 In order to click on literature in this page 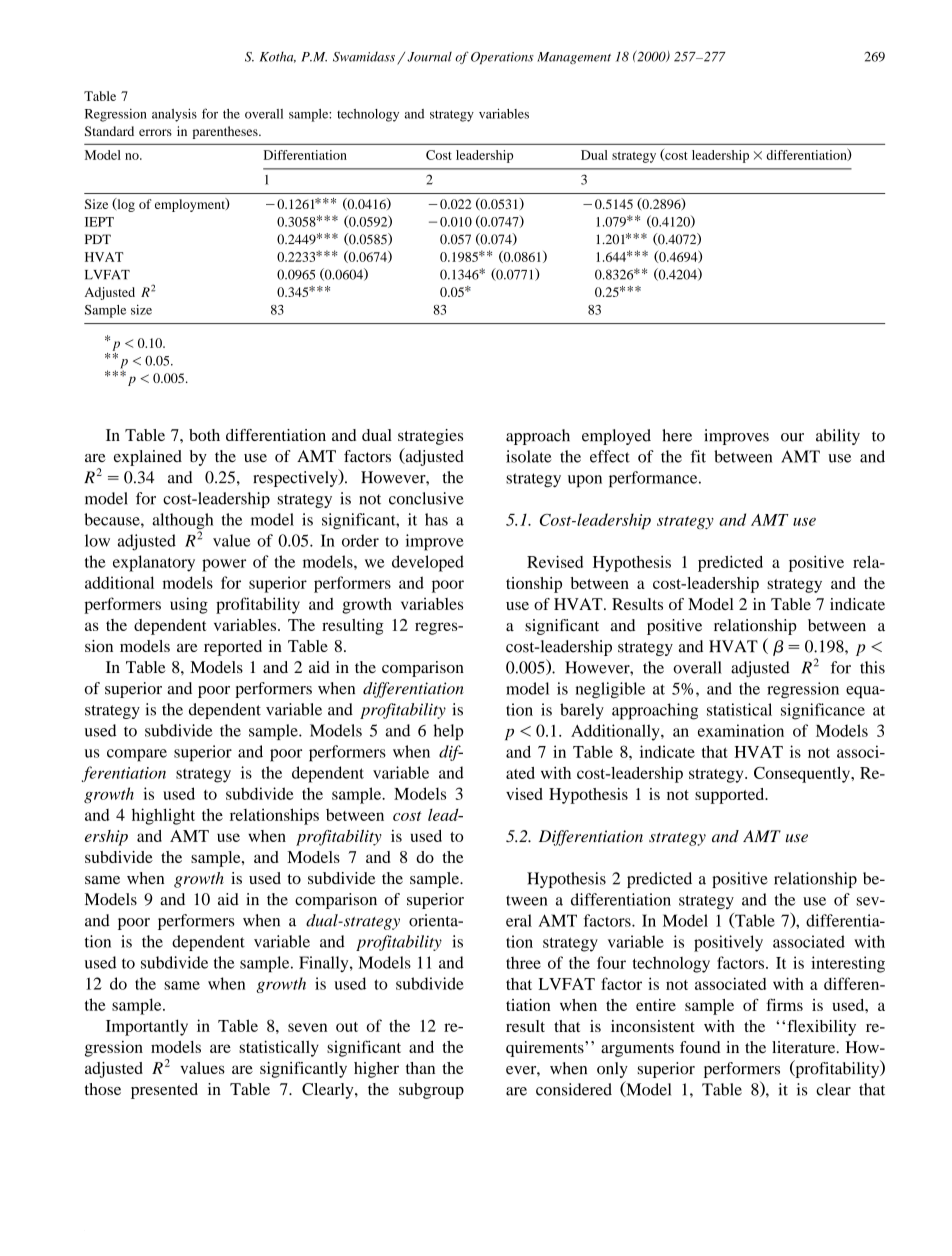, I will do `click(805, 1047)`.
